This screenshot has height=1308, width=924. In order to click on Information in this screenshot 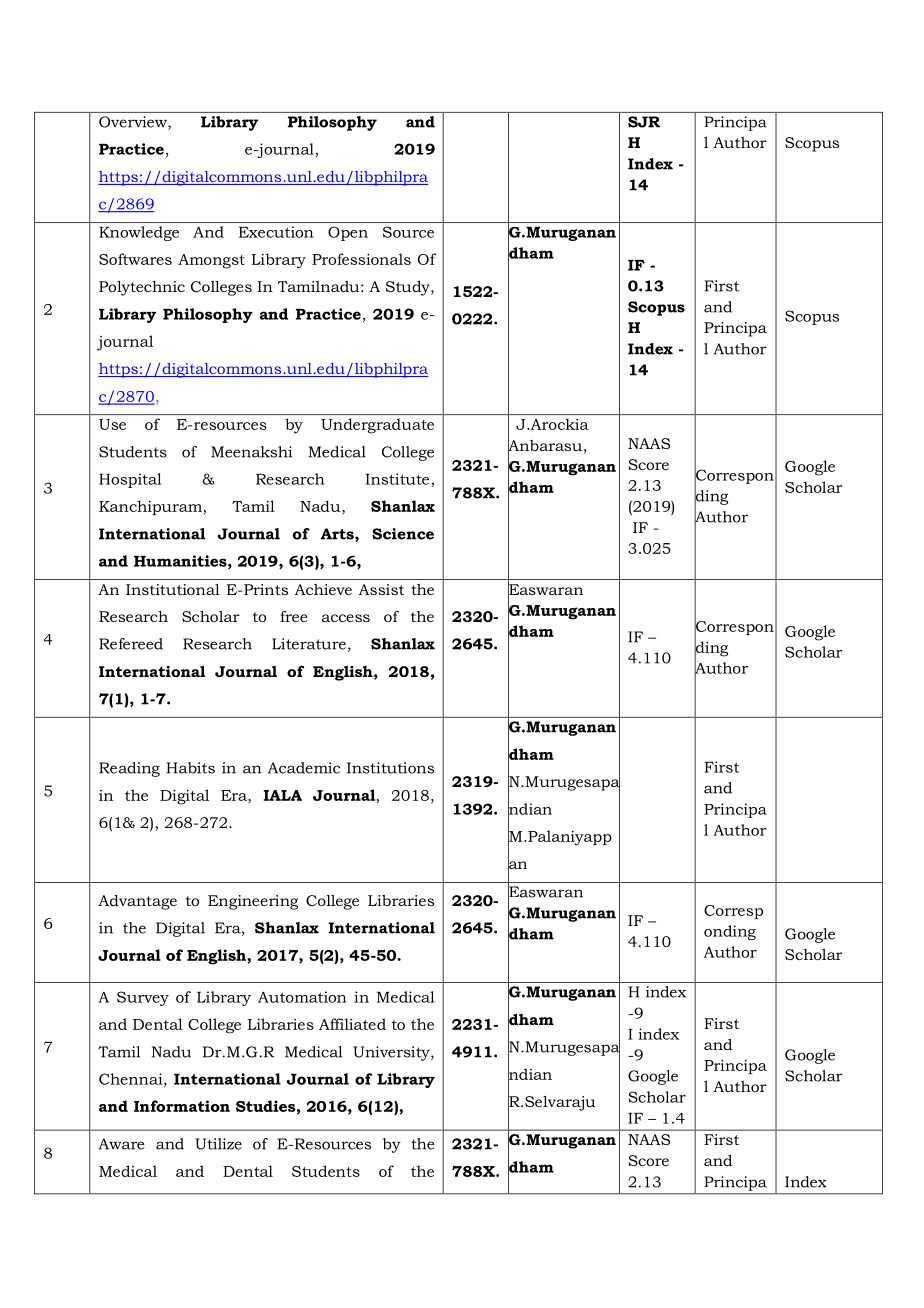, I will do `click(182, 1106)`.
